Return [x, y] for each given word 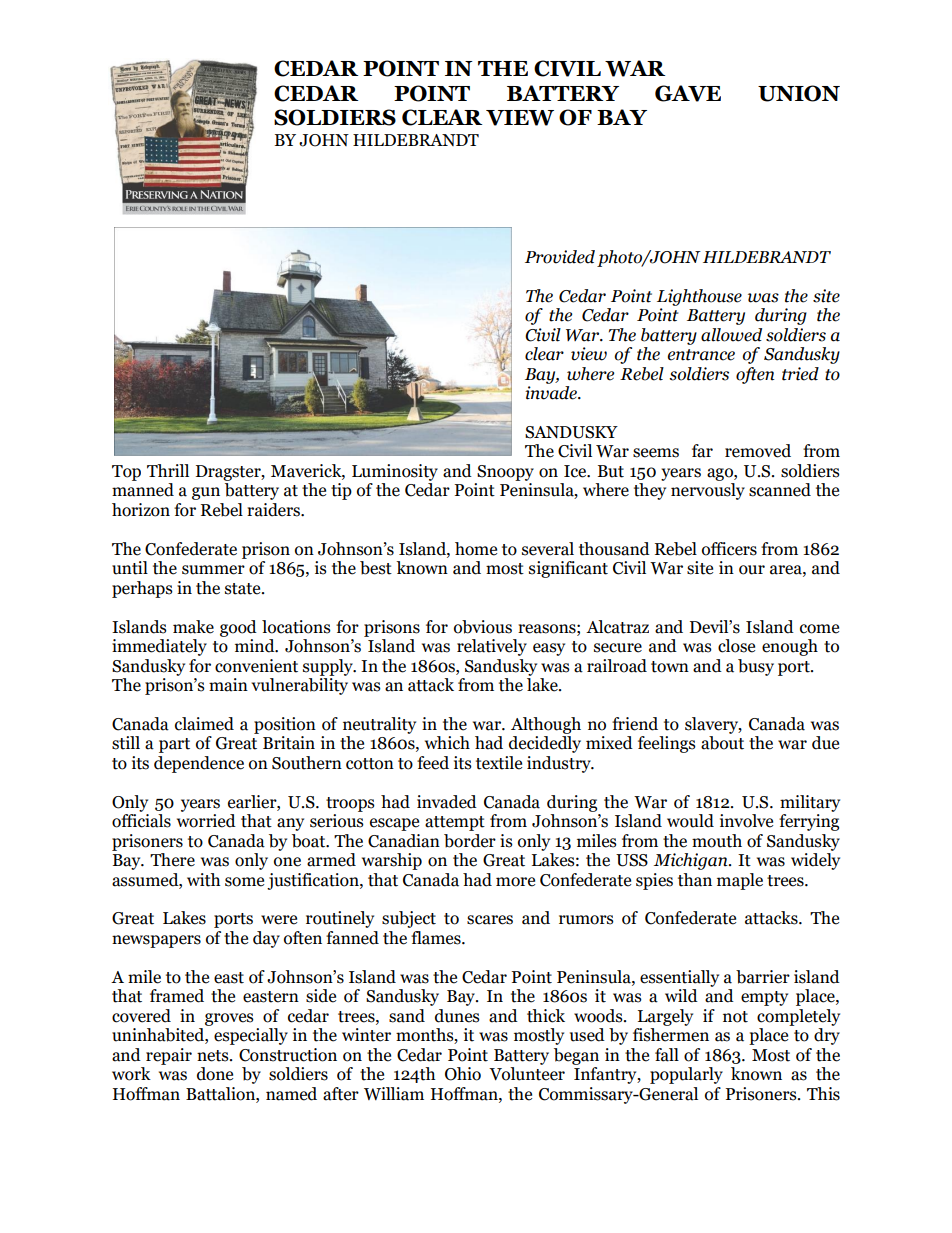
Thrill [168, 470]
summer [213, 570]
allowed [731, 335]
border [470, 841]
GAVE [688, 93]
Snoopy [505, 473]
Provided [560, 257]
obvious [483, 627]
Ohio [463, 1074]
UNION [799, 93]
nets [214, 1056]
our [752, 570]
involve [746, 821]
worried [206, 821]
